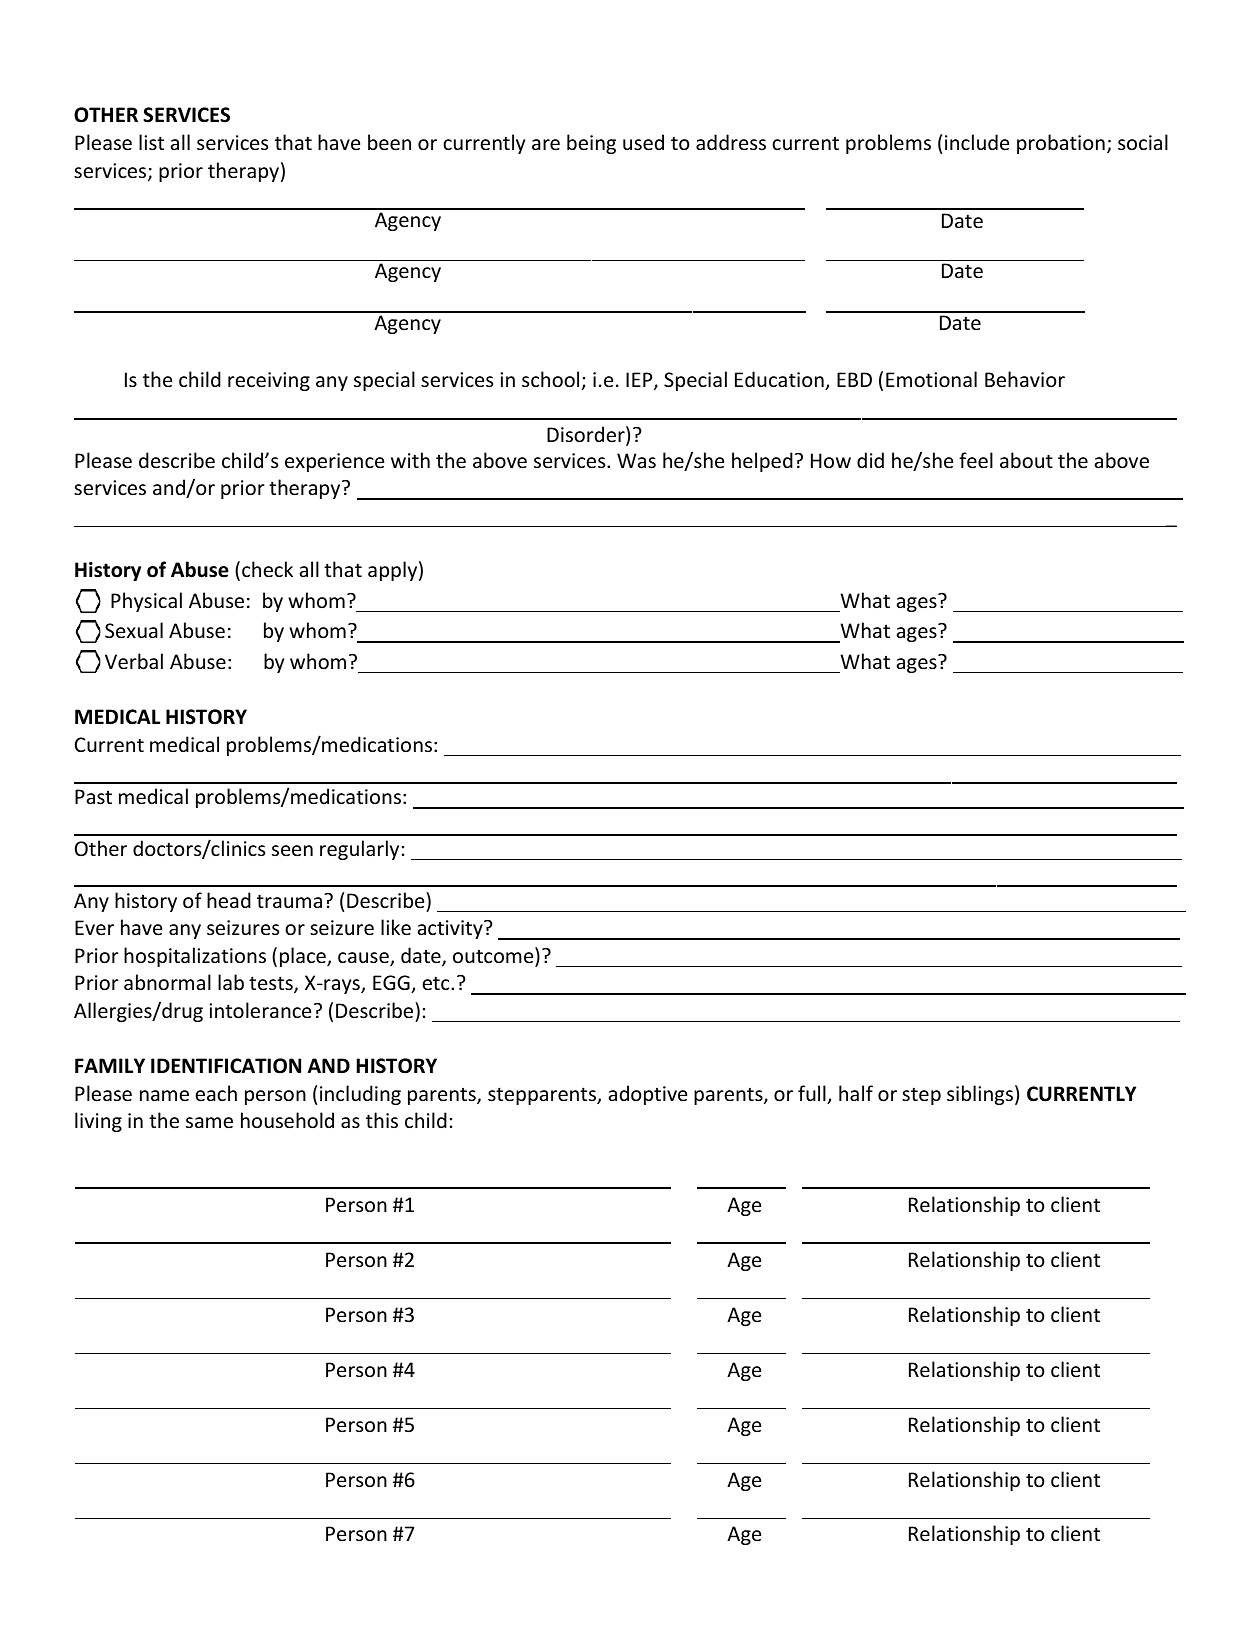  What do you see at coordinates (648, 1095) in the page?
I see `adoptive` at bounding box center [648, 1095].
